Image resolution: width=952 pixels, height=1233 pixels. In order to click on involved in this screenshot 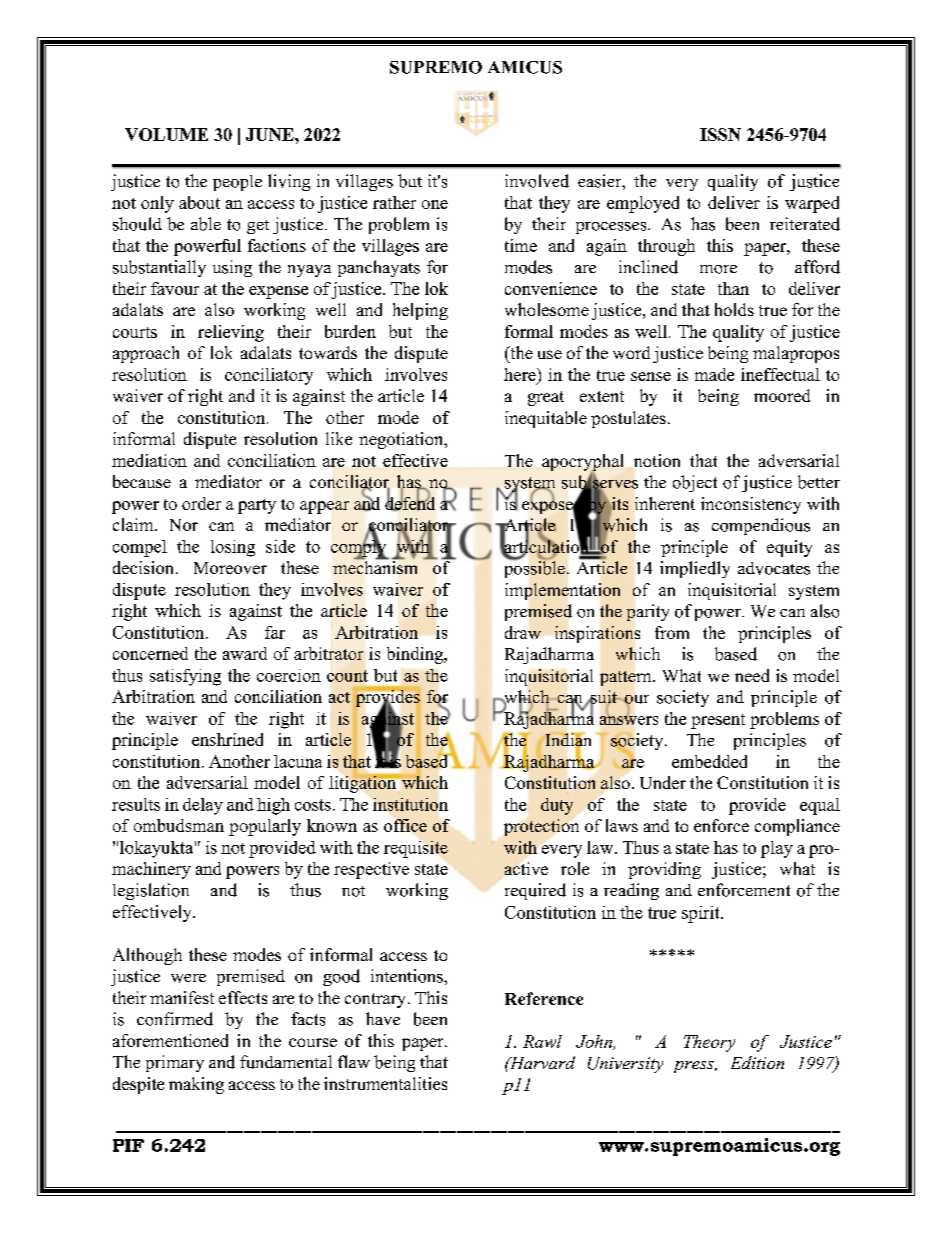, I will do `click(537, 181)`.
